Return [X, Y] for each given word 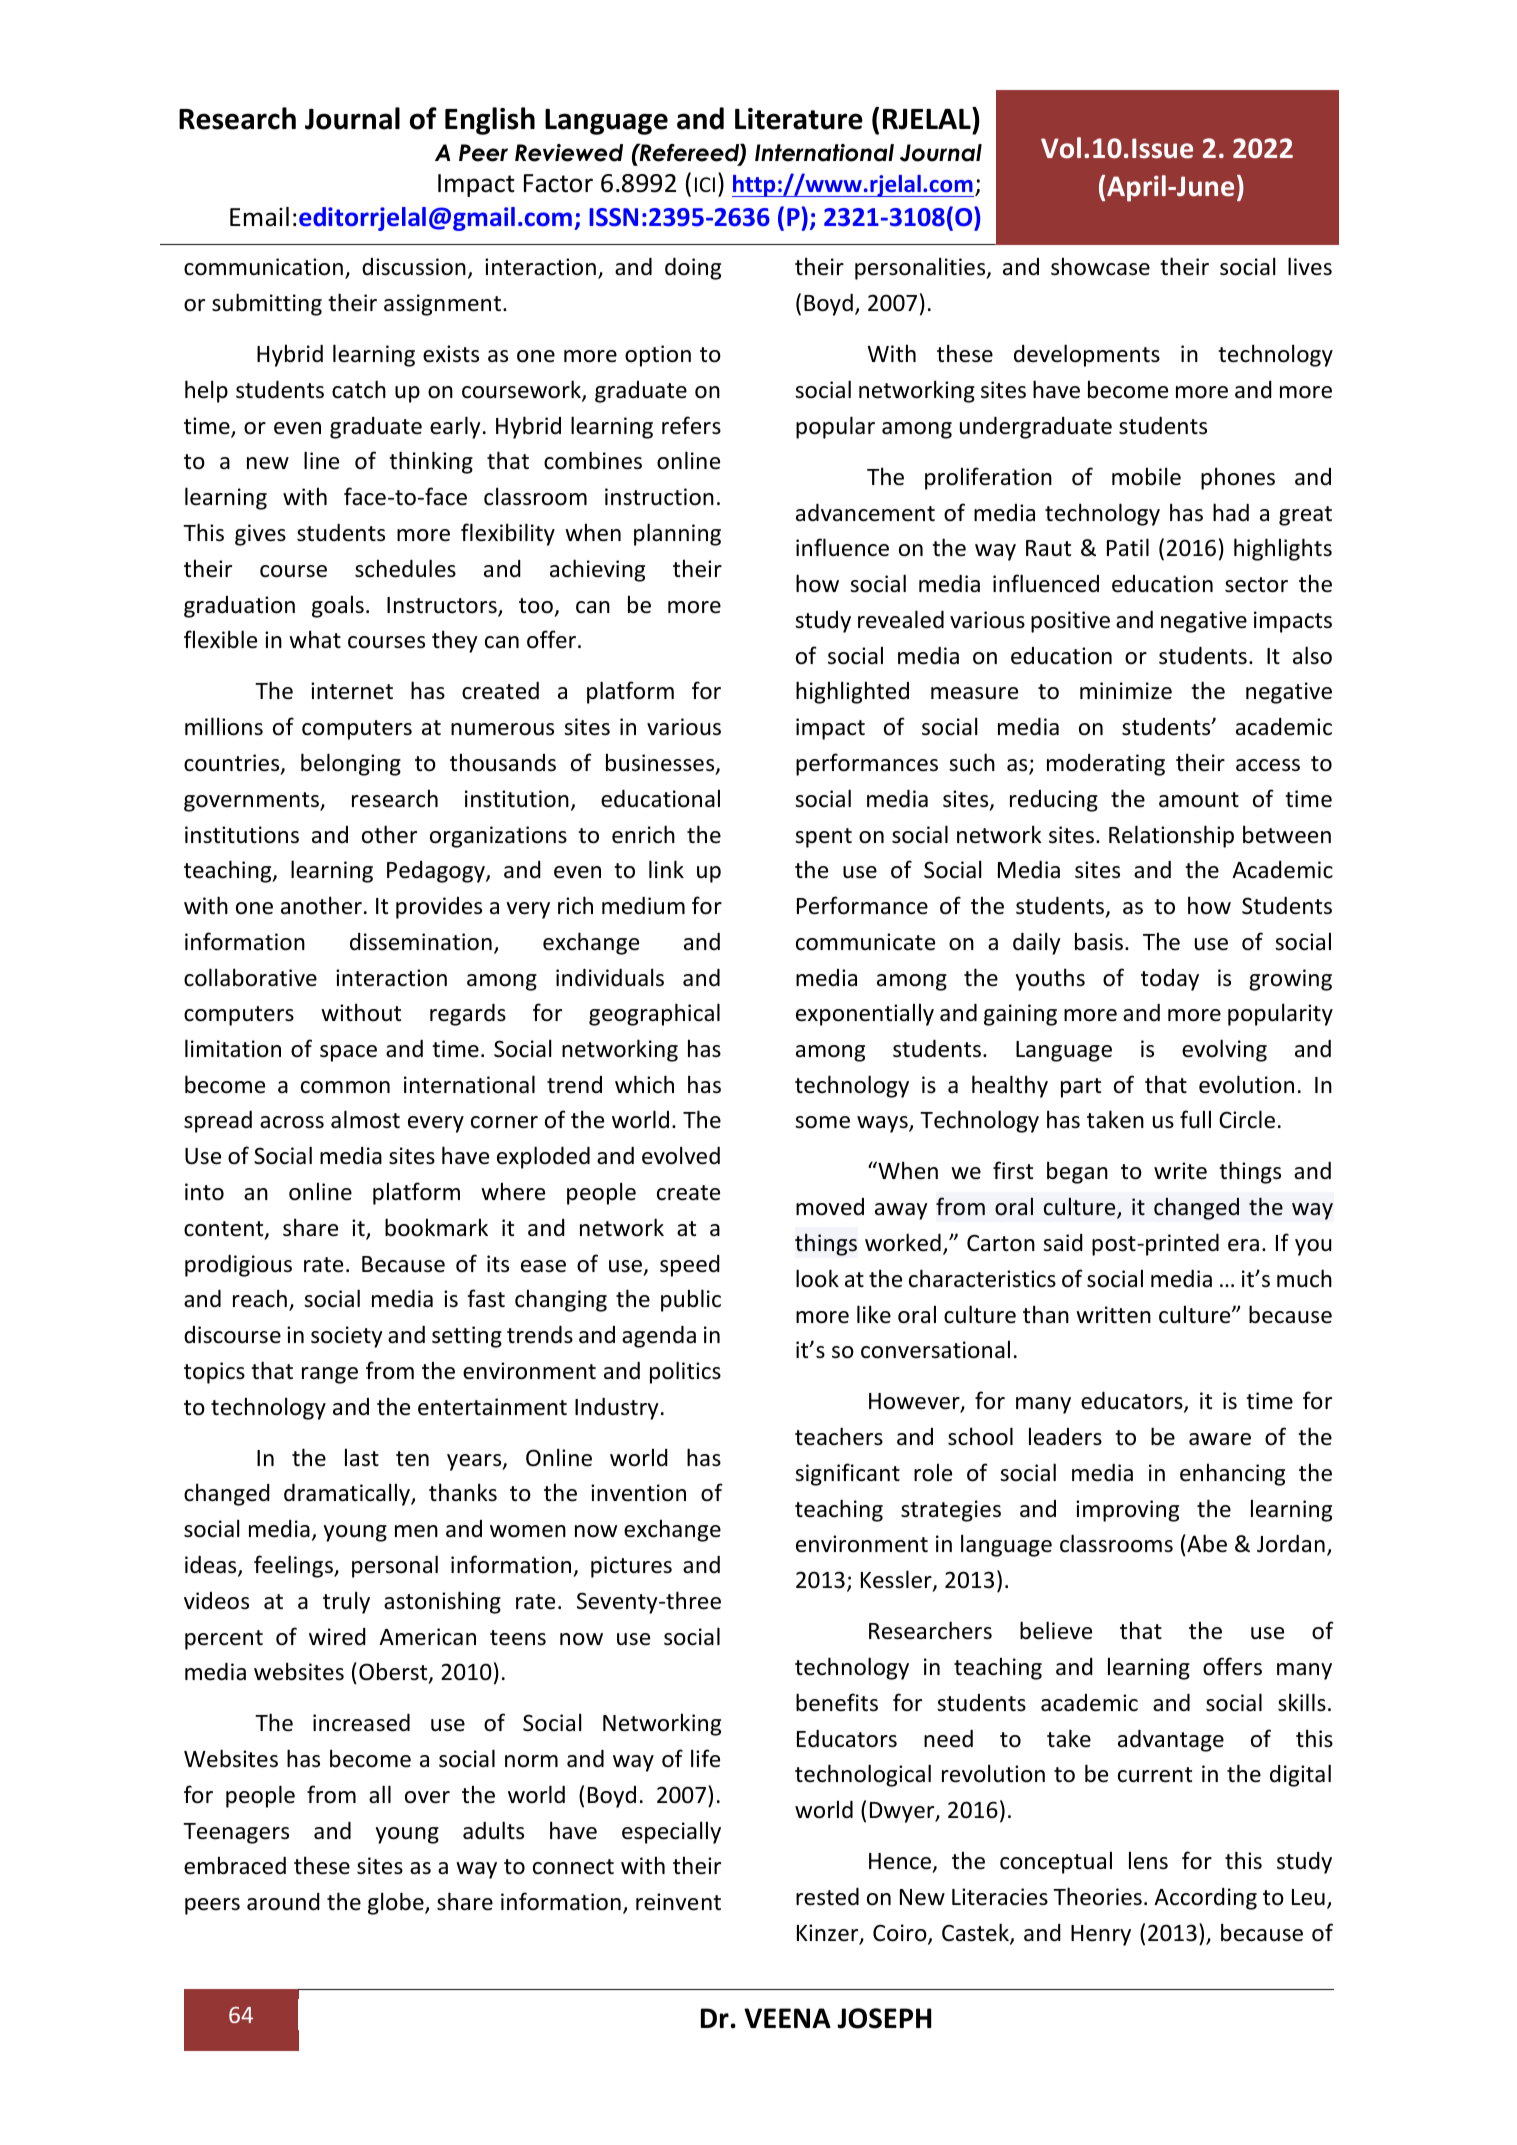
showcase [1100, 266]
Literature [799, 119]
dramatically [348, 1494]
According [1205, 1899]
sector [1256, 585]
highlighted [852, 692]
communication [263, 267]
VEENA [787, 2018]
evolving [1224, 1050]
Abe [1206, 1545]
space [348, 1053]
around [283, 1902]
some [822, 1122]
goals [338, 606]
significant [847, 1474]
